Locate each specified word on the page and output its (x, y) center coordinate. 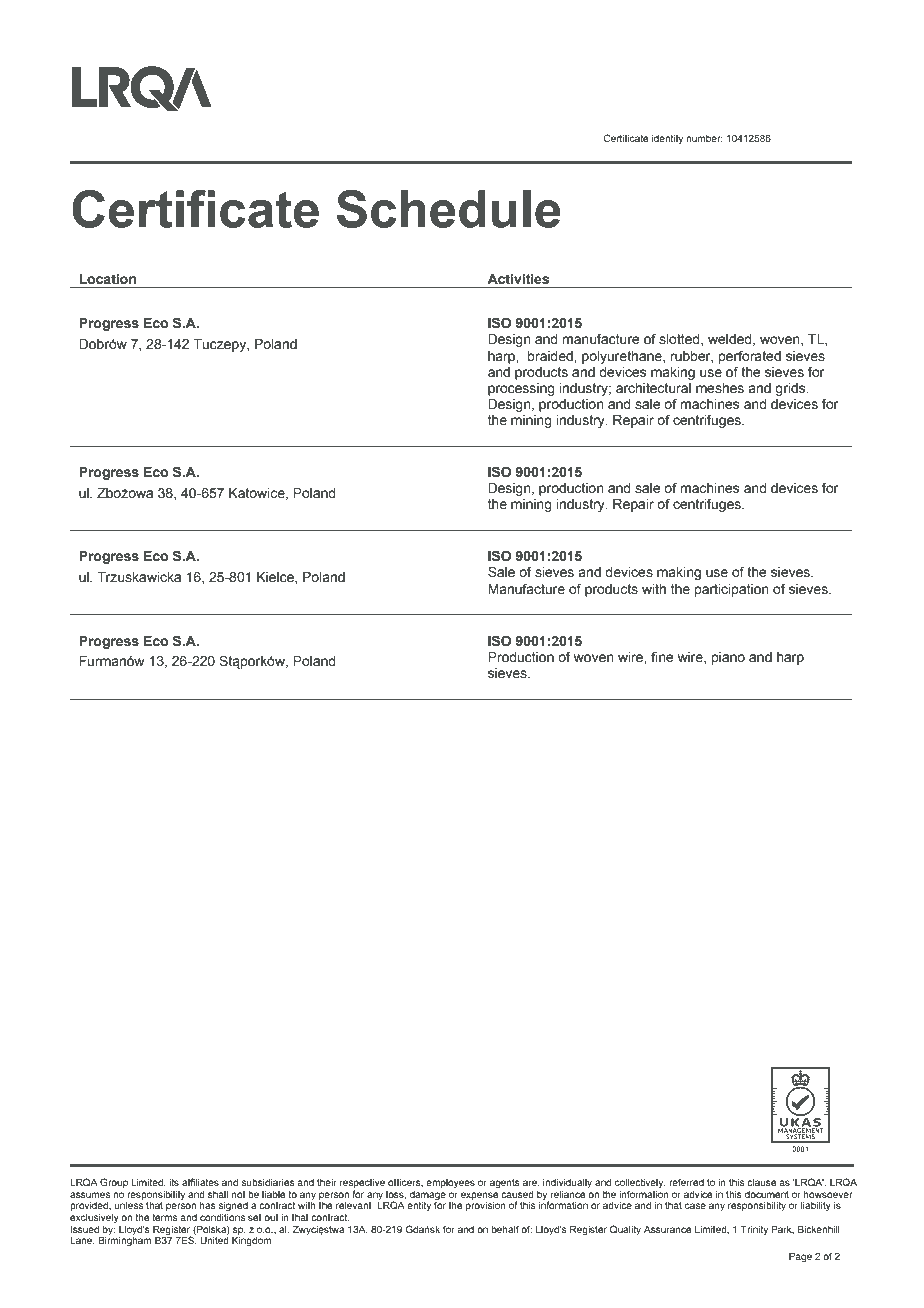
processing (521, 389)
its (174, 1182)
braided (551, 356)
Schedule (449, 209)
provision (486, 1206)
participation (732, 590)
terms (164, 1217)
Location (107, 279)
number (704, 138)
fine (662, 656)
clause (762, 1182)
